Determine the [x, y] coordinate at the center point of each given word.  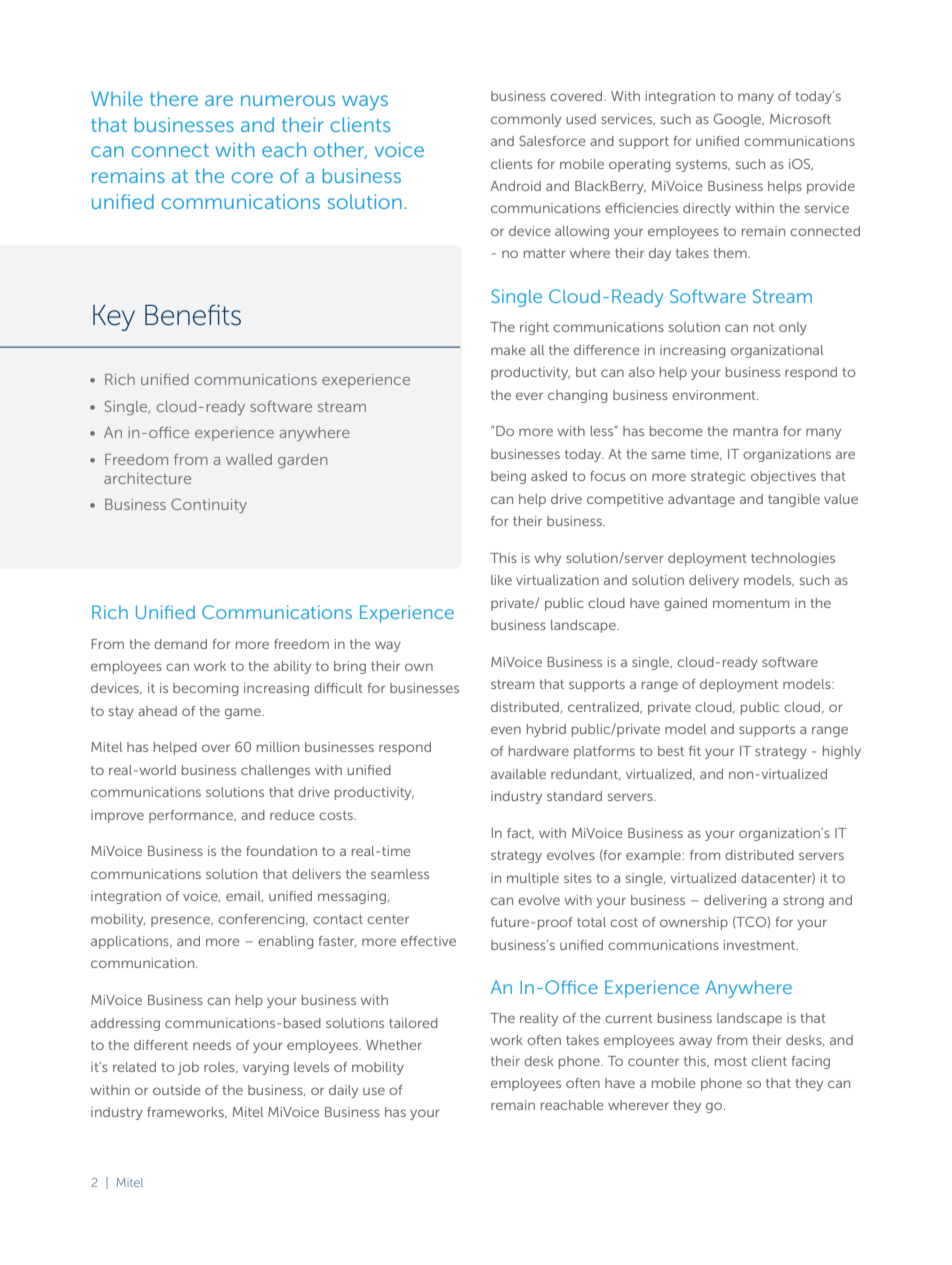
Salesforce [552, 141]
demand [180, 644]
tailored [413, 1023]
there [174, 98]
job [188, 1068]
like [501, 580]
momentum [751, 603]
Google [739, 120]
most [731, 1061]
